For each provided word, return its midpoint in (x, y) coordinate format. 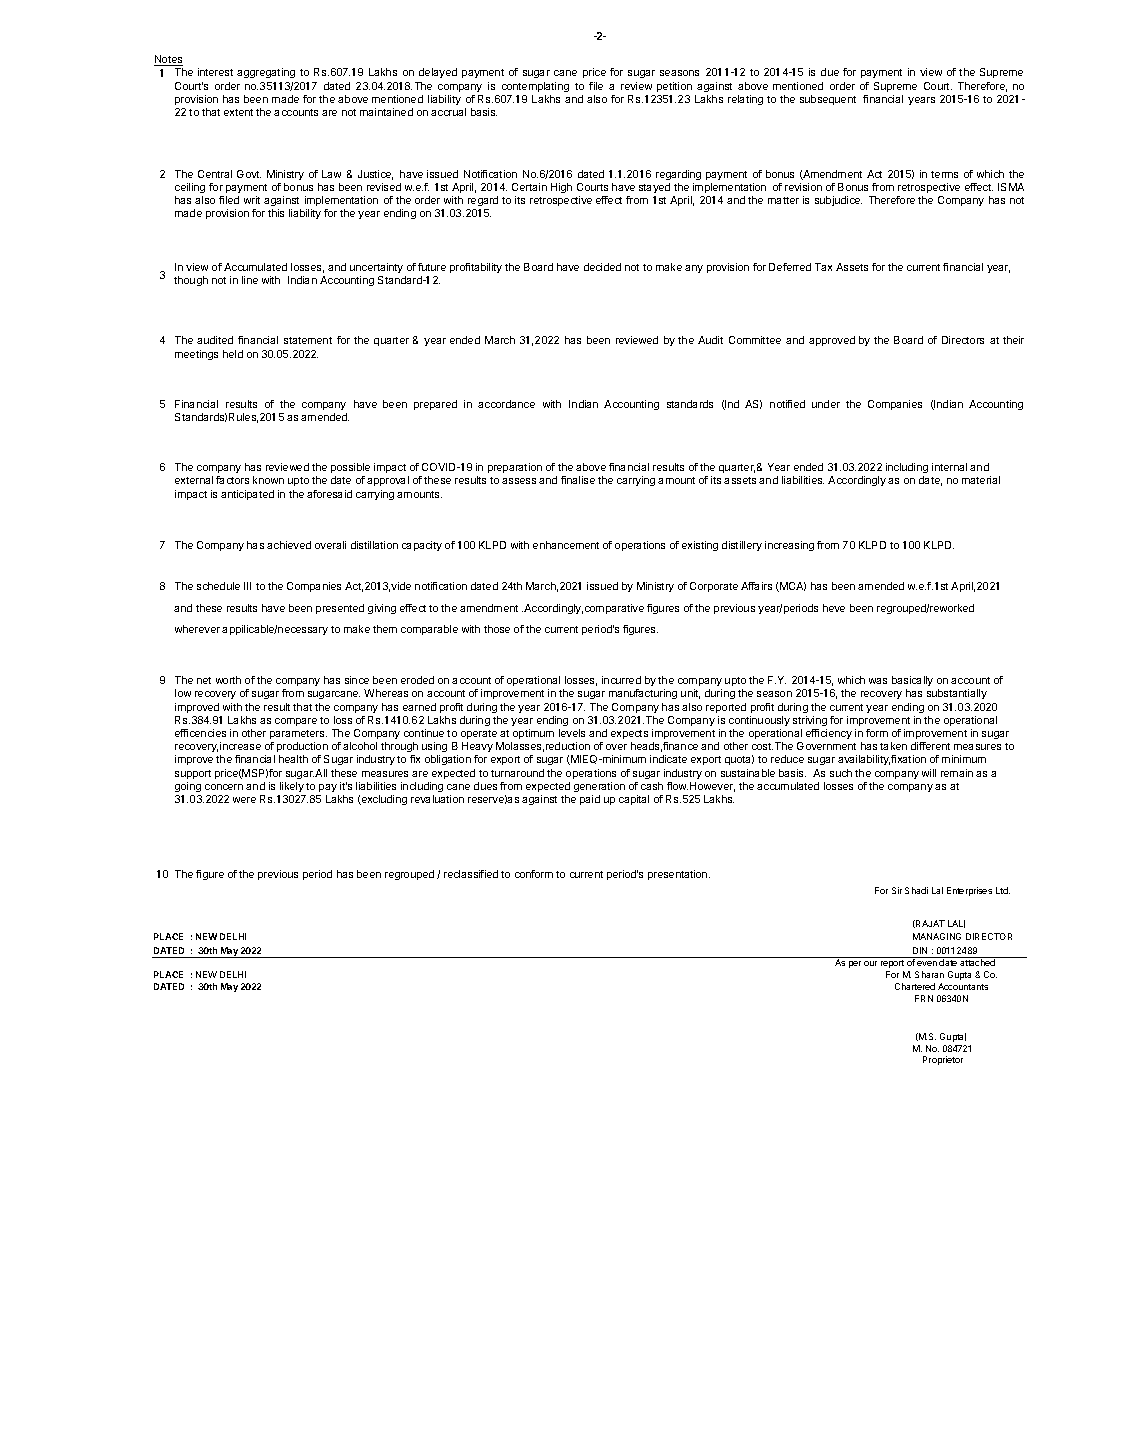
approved (832, 341)
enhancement (566, 545)
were (244, 800)
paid (590, 800)
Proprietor (943, 1060)
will (929, 773)
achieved (289, 545)
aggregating (266, 73)
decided (602, 267)
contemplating (535, 87)
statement (308, 340)
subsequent (828, 100)
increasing (789, 546)
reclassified (471, 874)
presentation (679, 875)
